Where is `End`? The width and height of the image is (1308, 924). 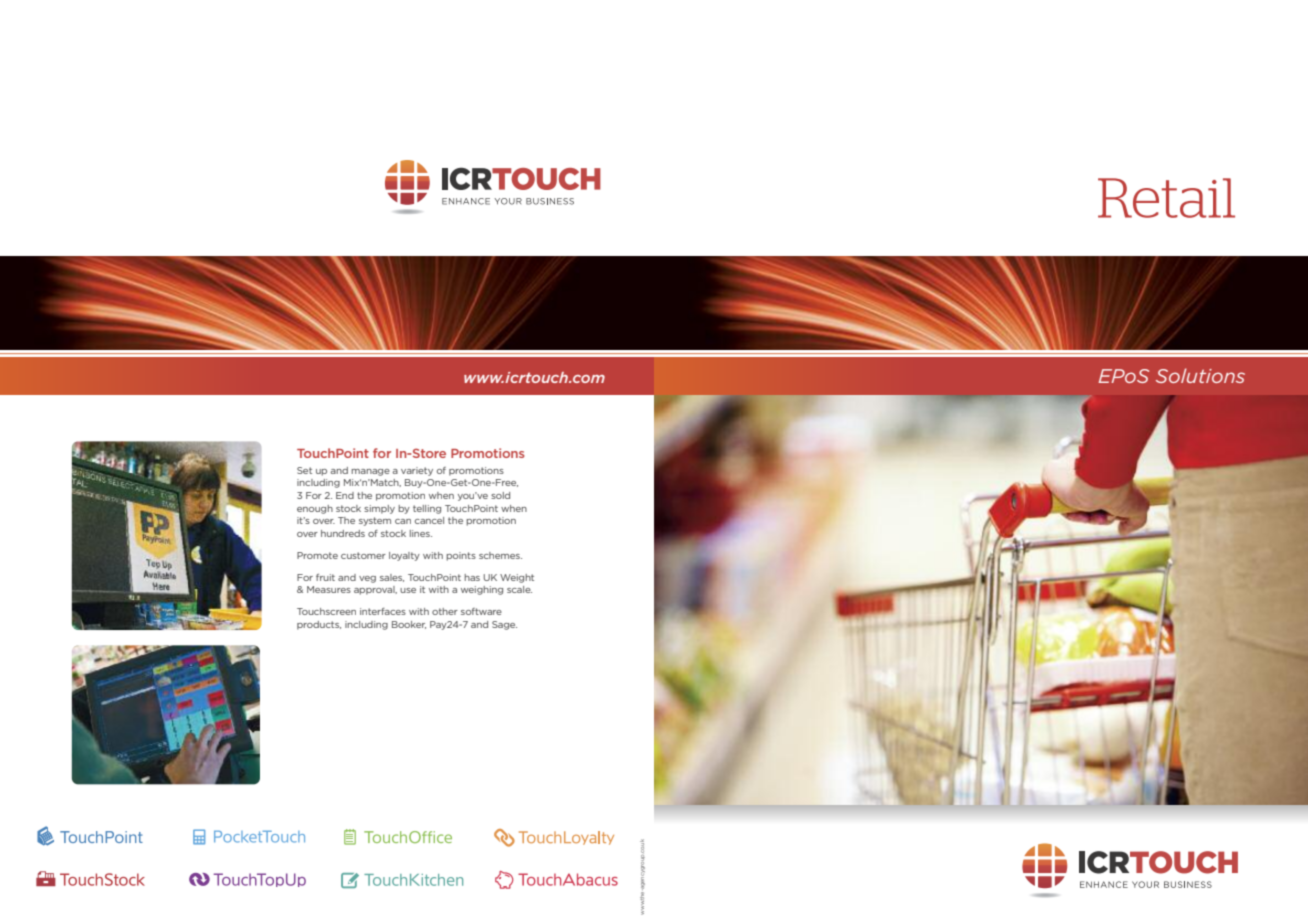
End is located at coordinates (345, 495).
